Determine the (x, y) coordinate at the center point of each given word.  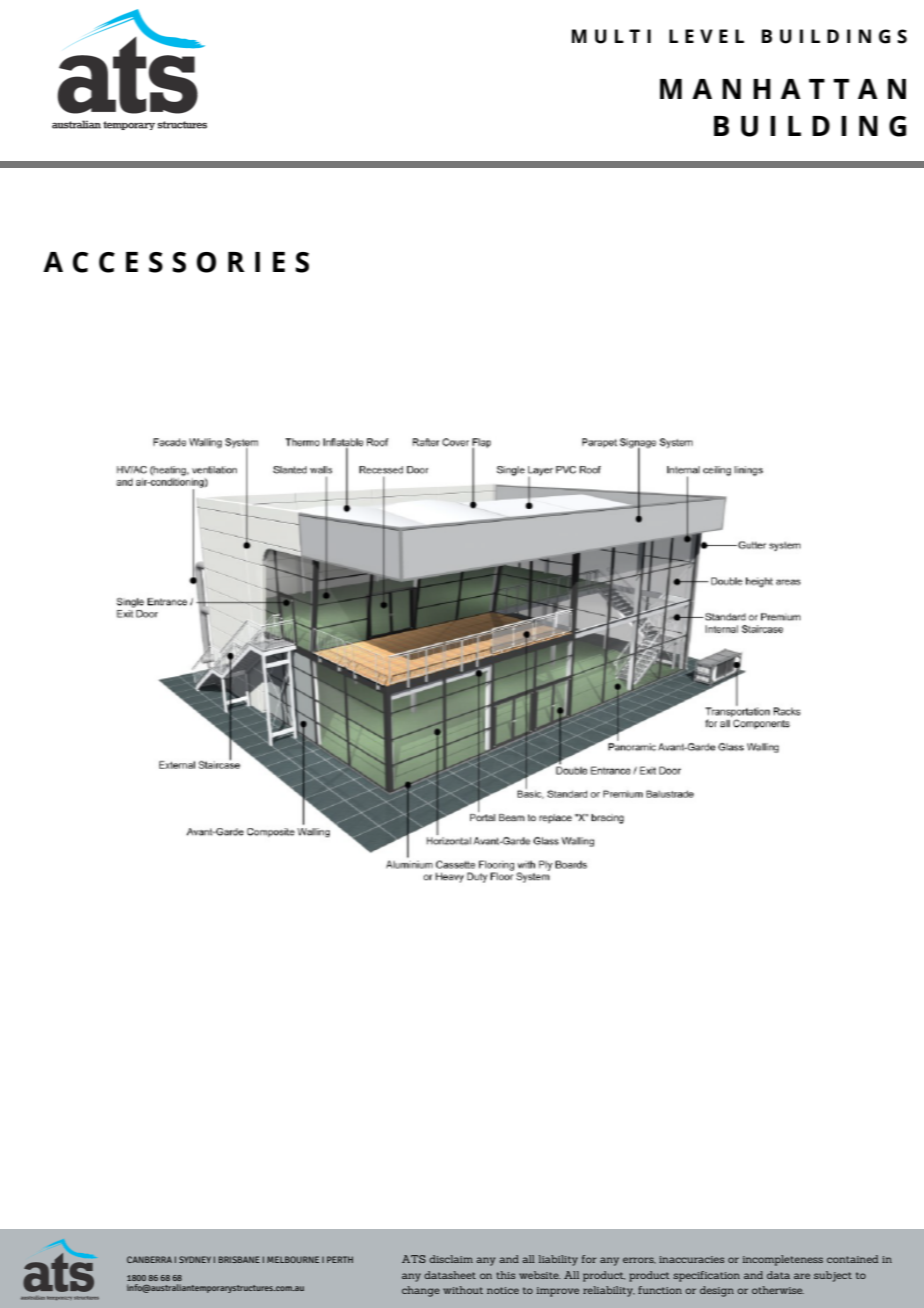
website (540, 1275)
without (463, 1290)
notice (503, 1290)
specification (706, 1276)
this (505, 1275)
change (421, 1291)
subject (833, 1276)
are (802, 1276)
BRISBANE (239, 1259)
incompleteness (783, 1260)
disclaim (451, 1259)
